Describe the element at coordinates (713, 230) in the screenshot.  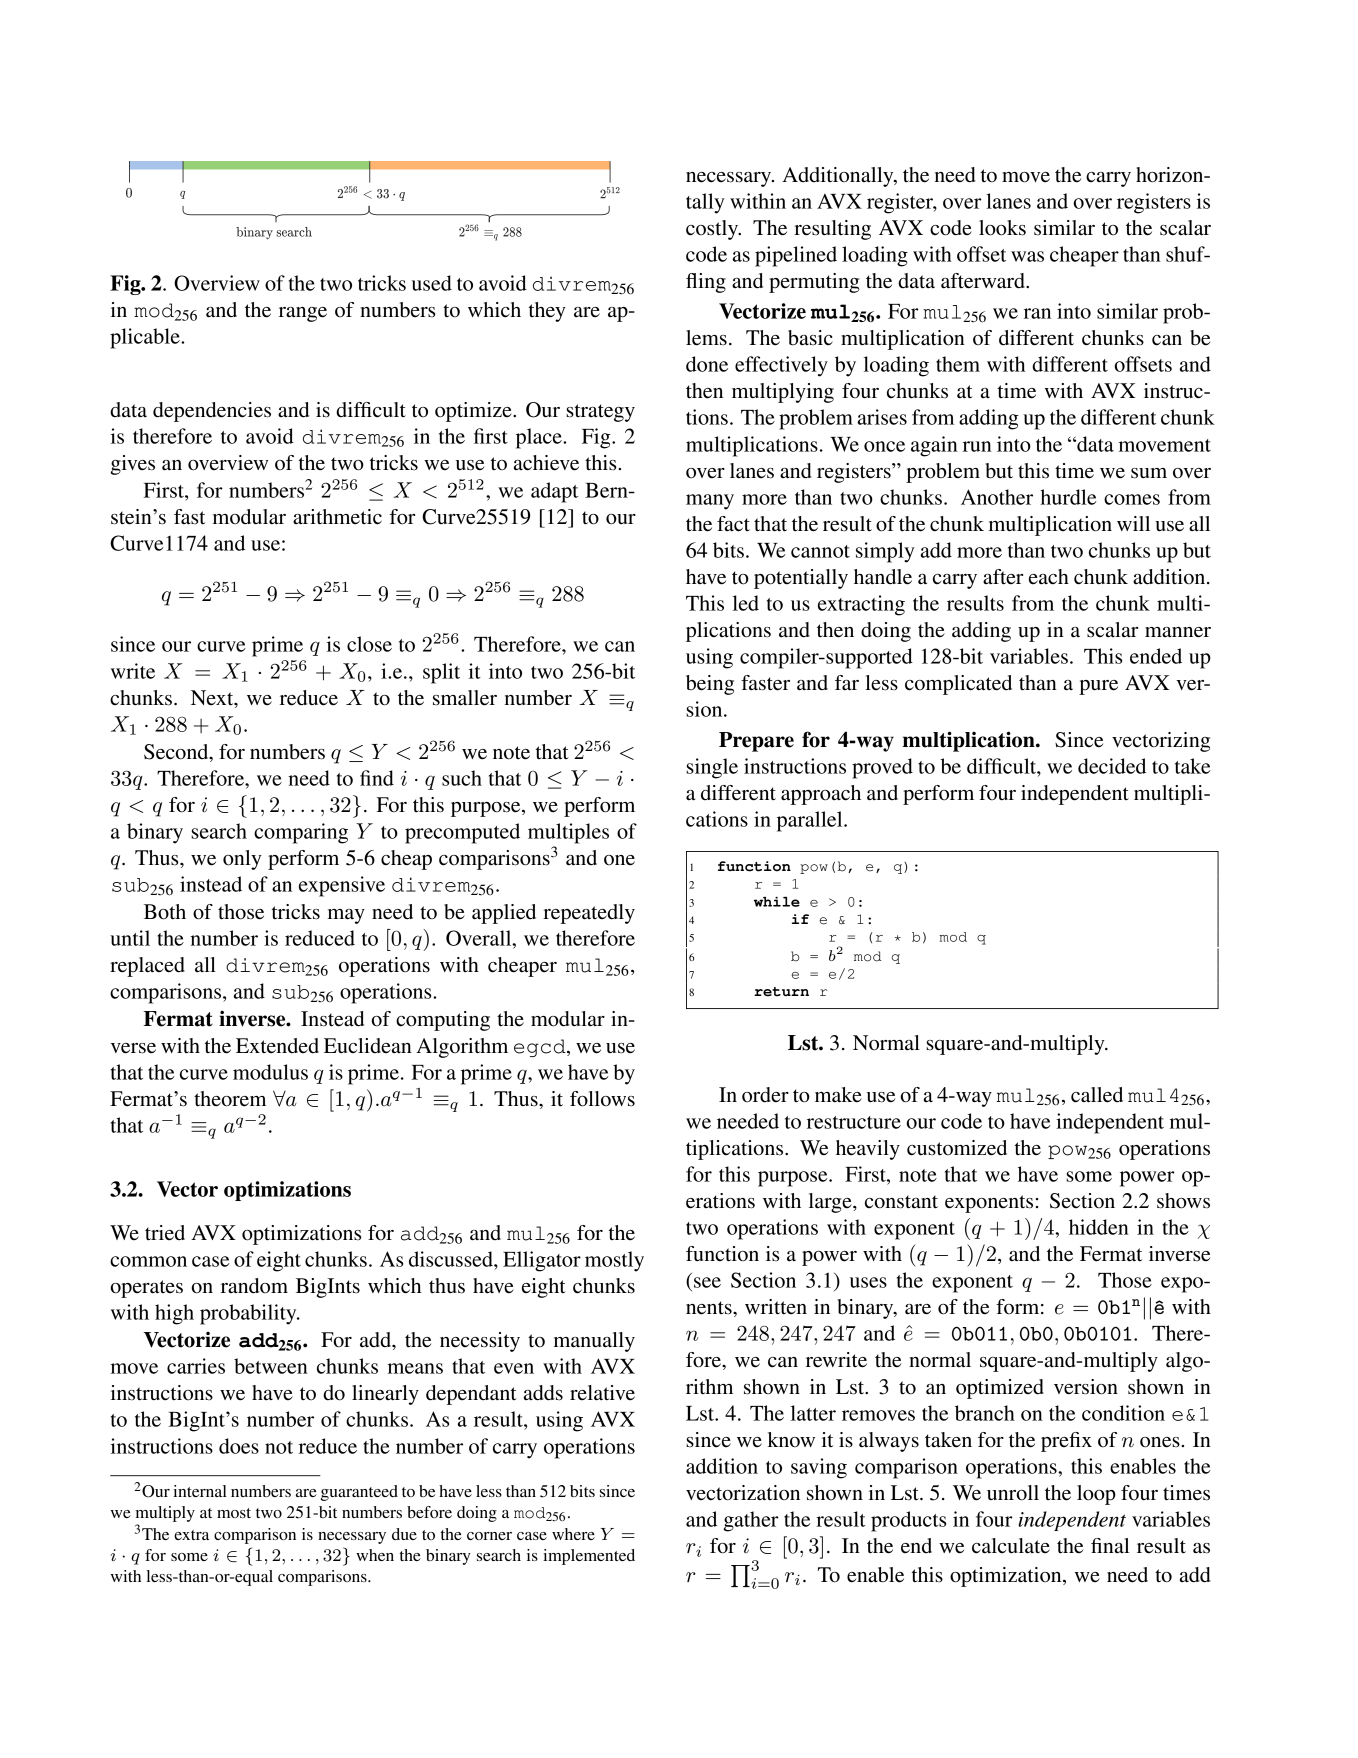
I see `costly` at that location.
